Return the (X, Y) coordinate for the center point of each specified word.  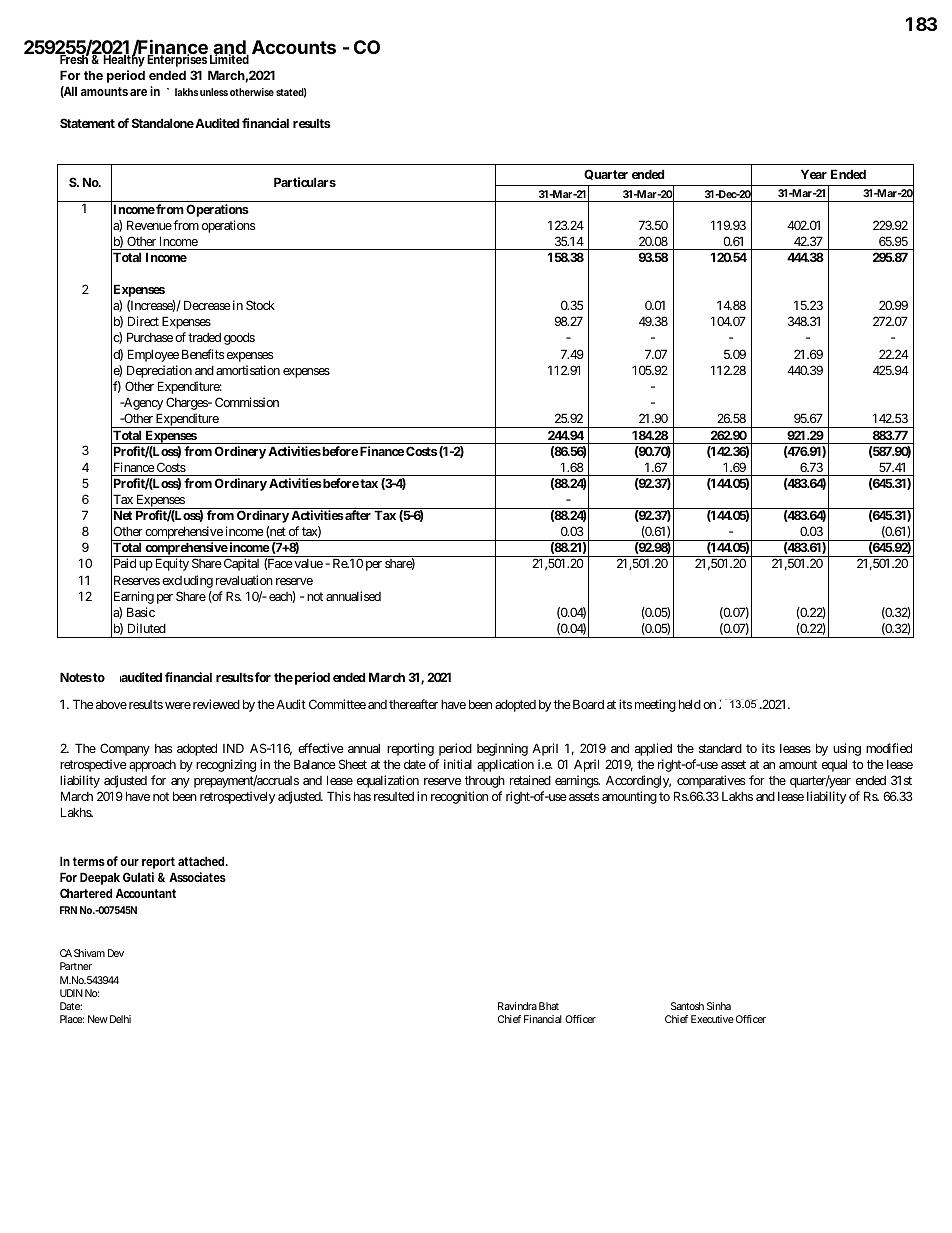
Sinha (719, 1006)
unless (214, 92)
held (690, 704)
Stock (260, 305)
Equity (172, 564)
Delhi (120, 1019)
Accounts (294, 47)
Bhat (549, 1006)
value (307, 563)
